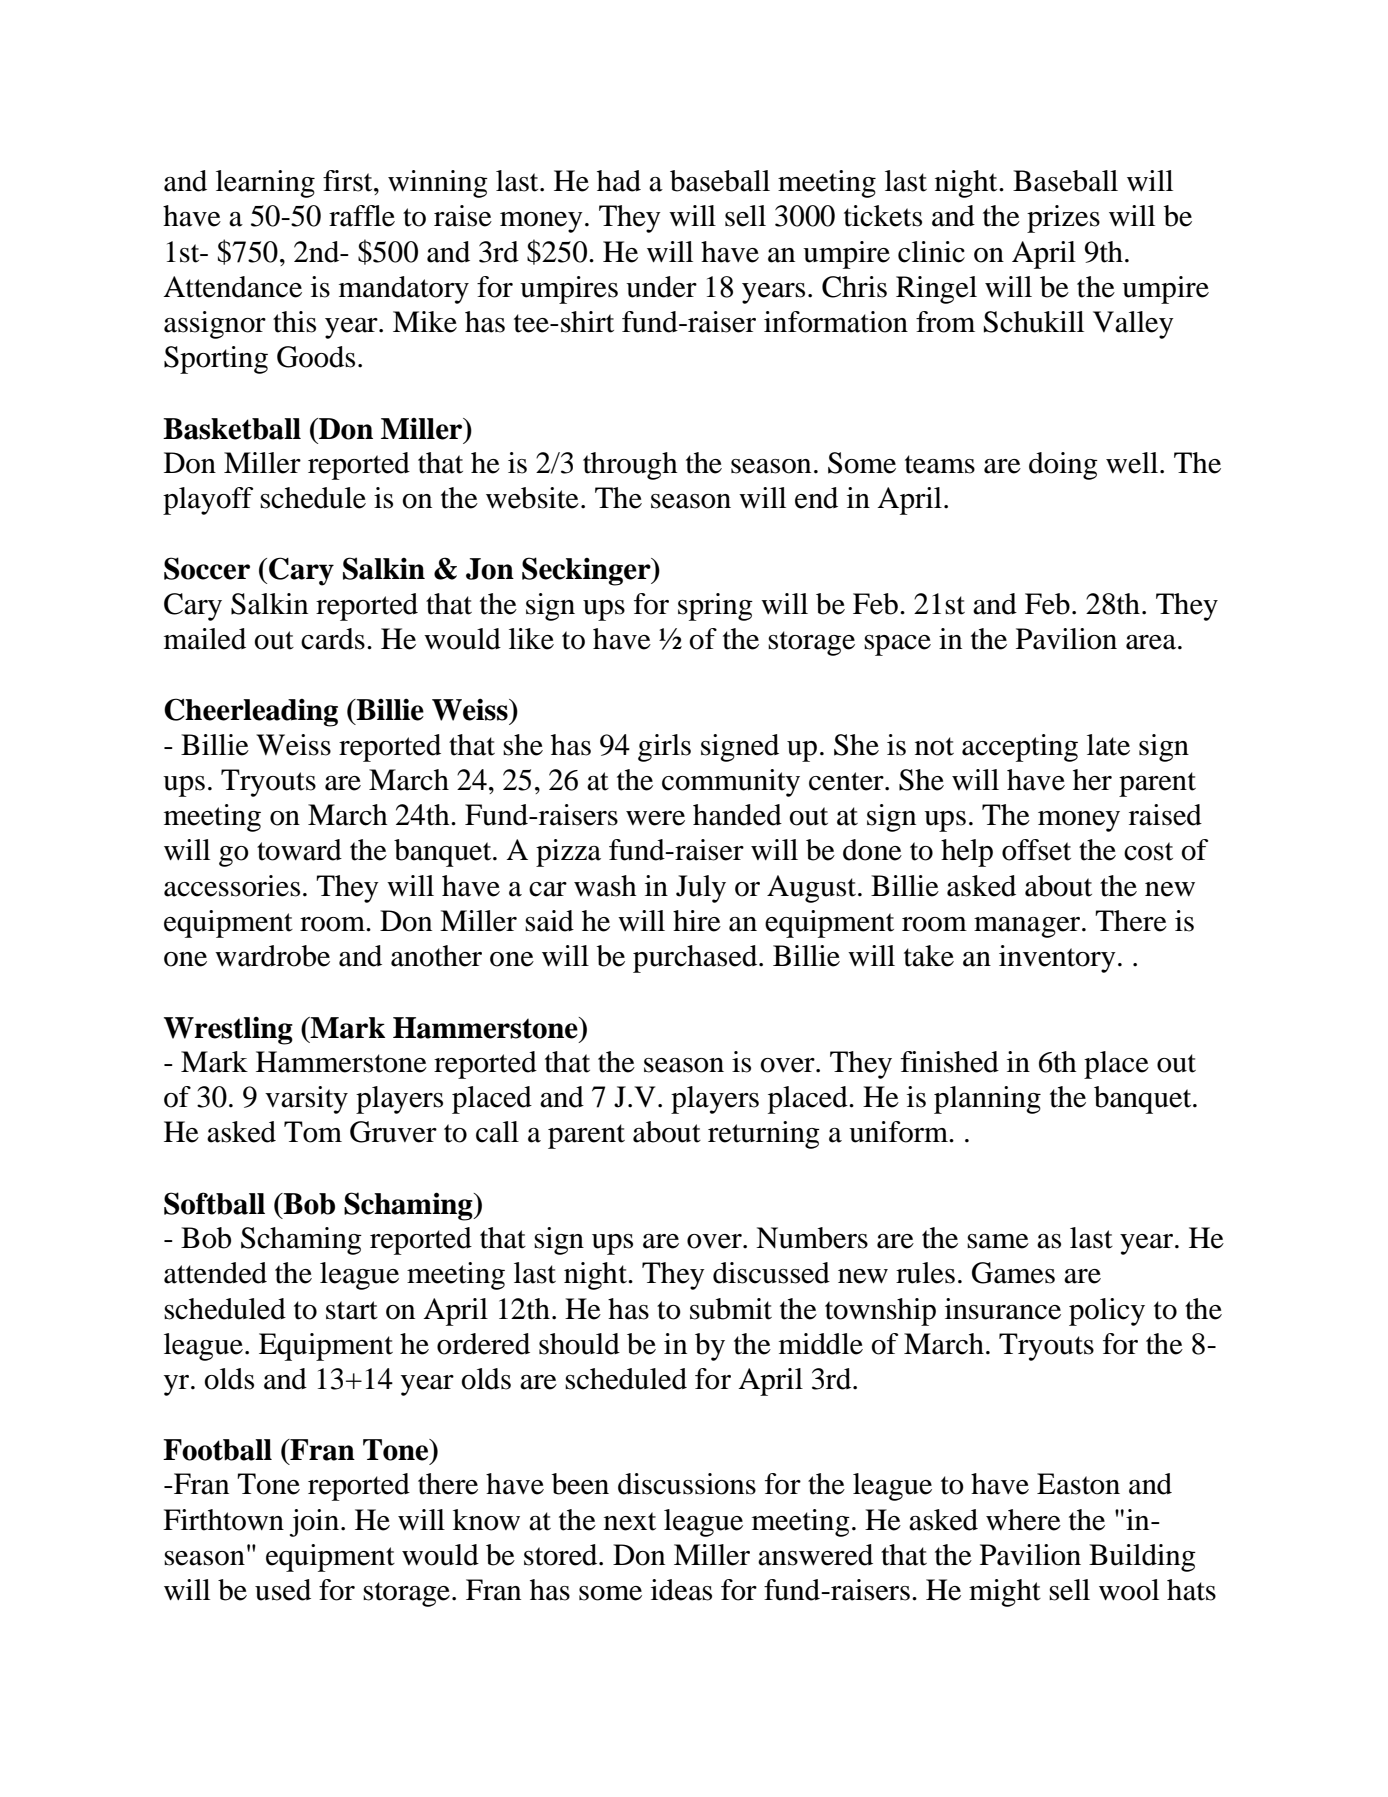 This screenshot has width=1388, height=1797. I want to click on join, so click(314, 1523).
